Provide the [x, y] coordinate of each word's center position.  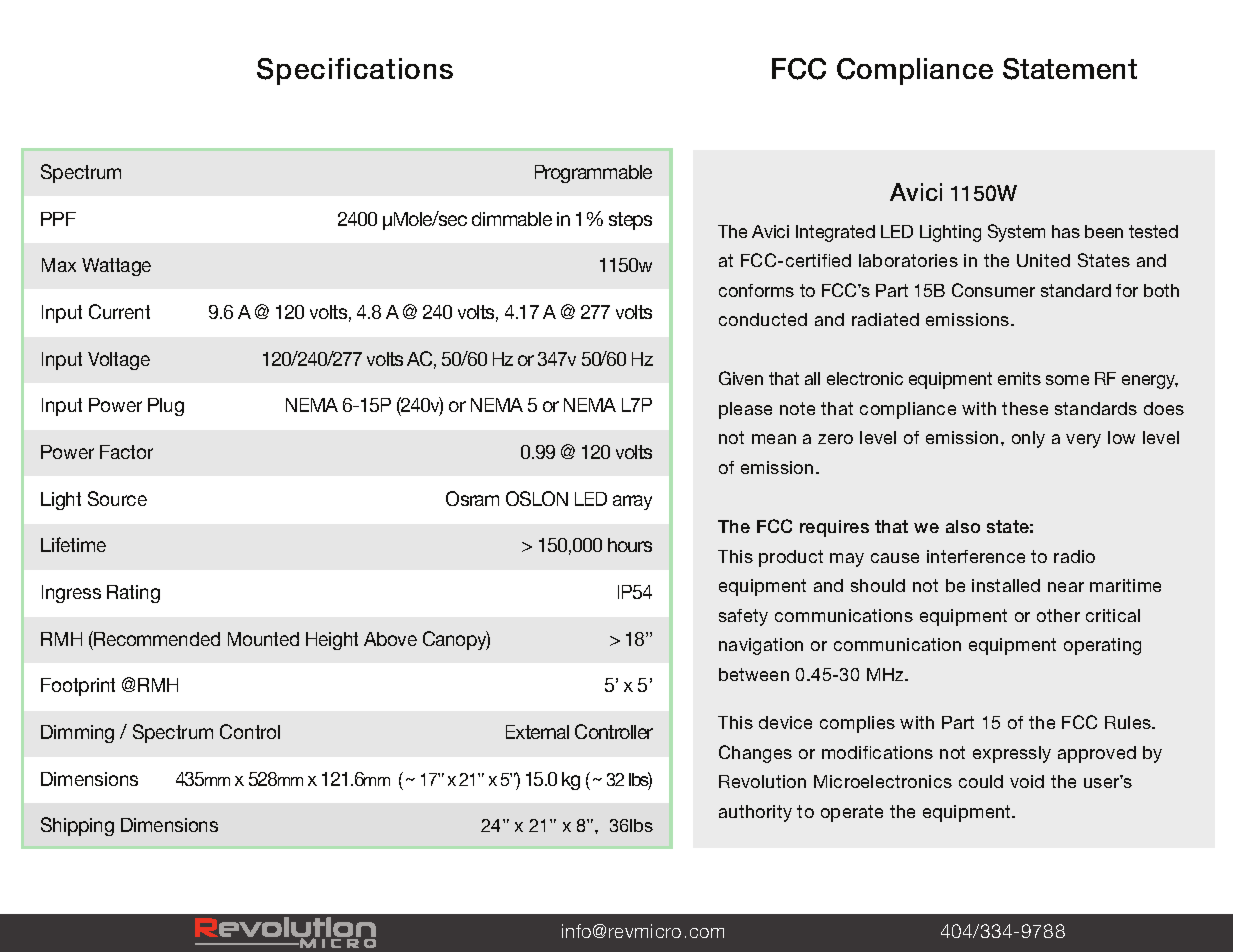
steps [630, 221]
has [1066, 231]
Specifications [355, 71]
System [1016, 233]
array [632, 502]
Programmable [593, 174]
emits [1019, 378]
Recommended [157, 639]
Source [117, 498]
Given [741, 378]
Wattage [116, 267]
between [754, 674]
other [1058, 615]
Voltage [119, 361]
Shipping [77, 826]
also [963, 526]
